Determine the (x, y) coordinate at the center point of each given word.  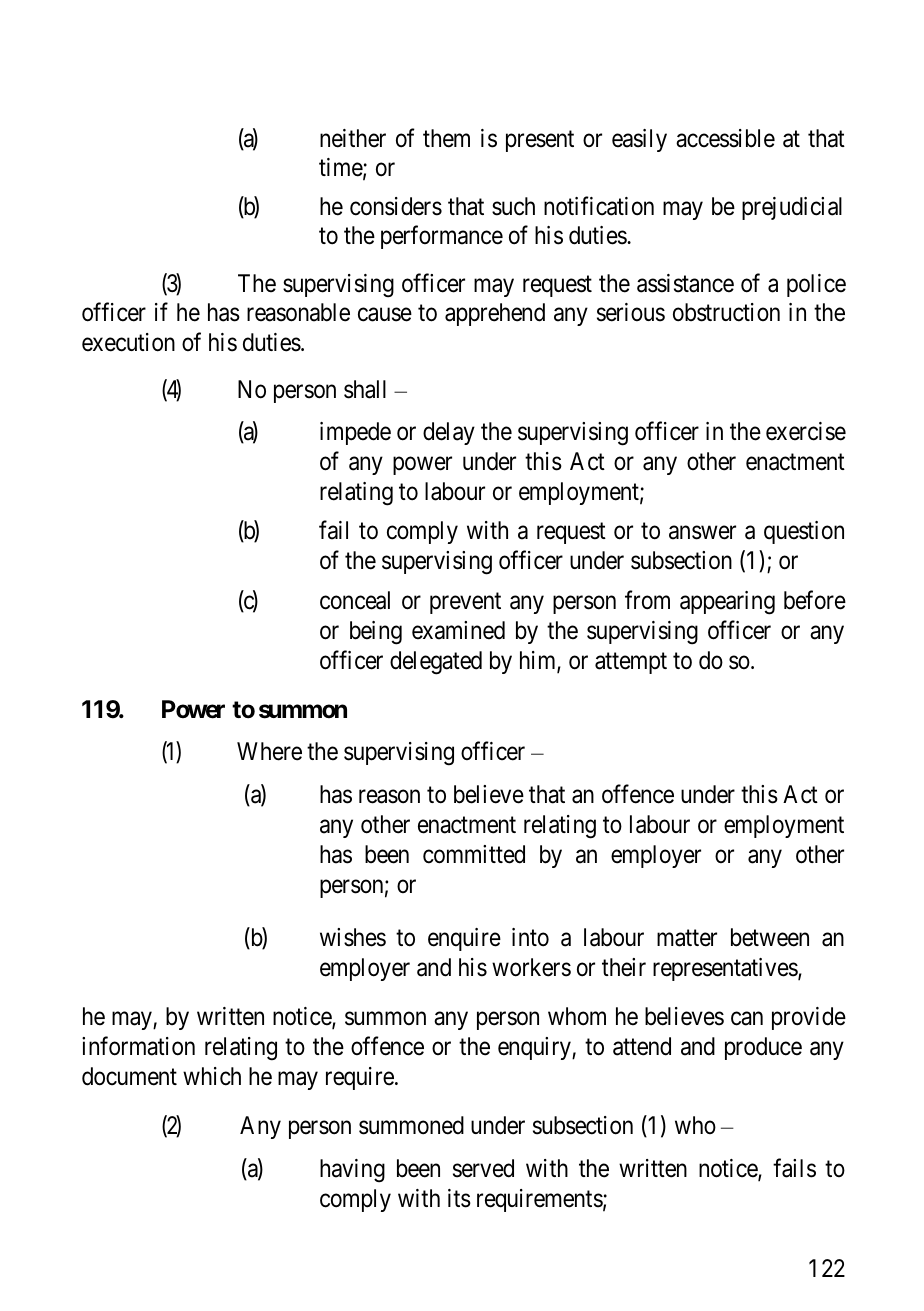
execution (128, 342)
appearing (727, 603)
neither (353, 138)
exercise (806, 431)
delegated (436, 663)
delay (449, 433)
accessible (725, 138)
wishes (353, 937)
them (446, 138)
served (483, 1168)
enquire (464, 939)
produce (763, 1048)
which (212, 1076)
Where (269, 751)
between (770, 937)
